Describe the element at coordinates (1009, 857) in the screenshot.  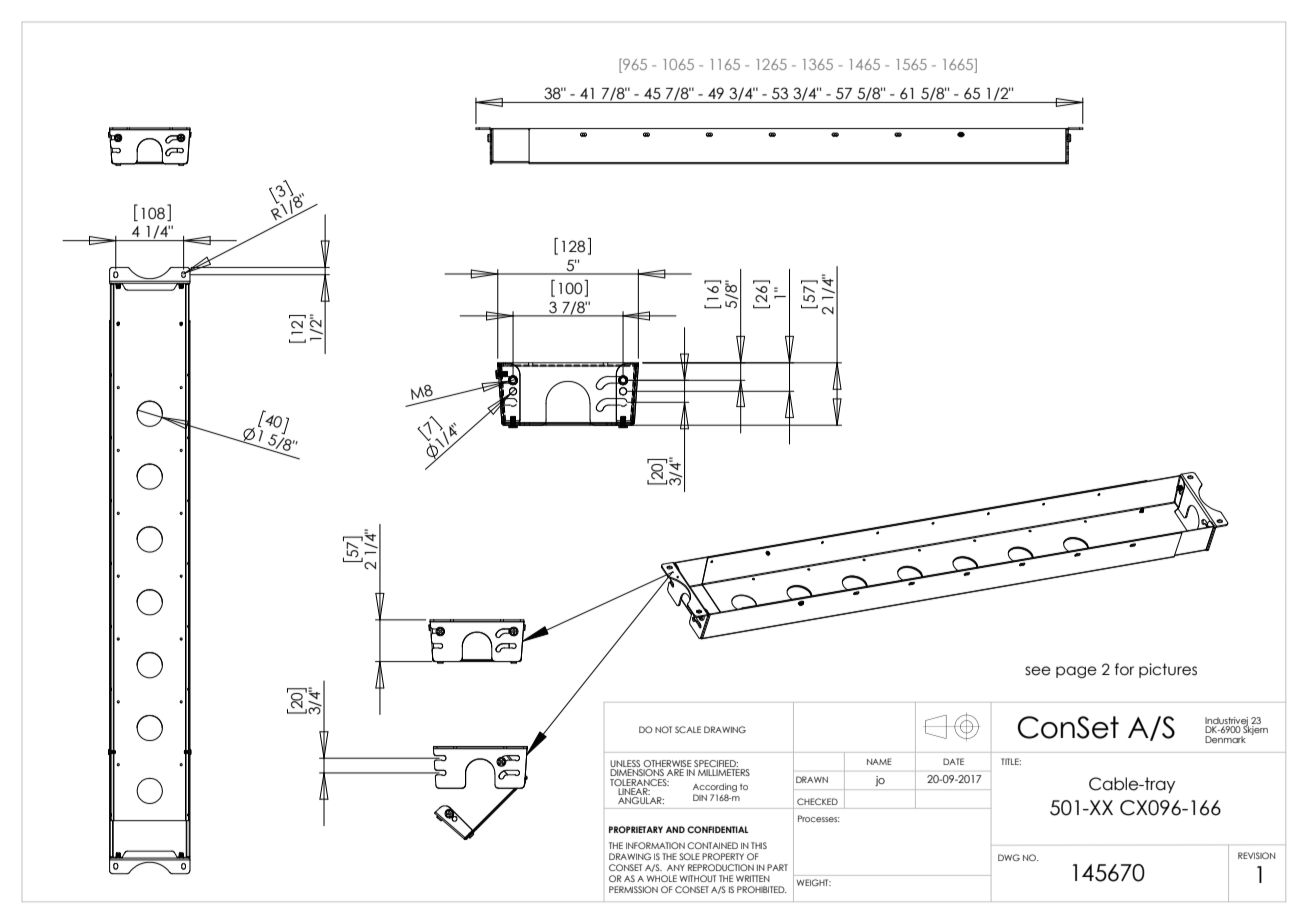
I see `DWG` at that location.
